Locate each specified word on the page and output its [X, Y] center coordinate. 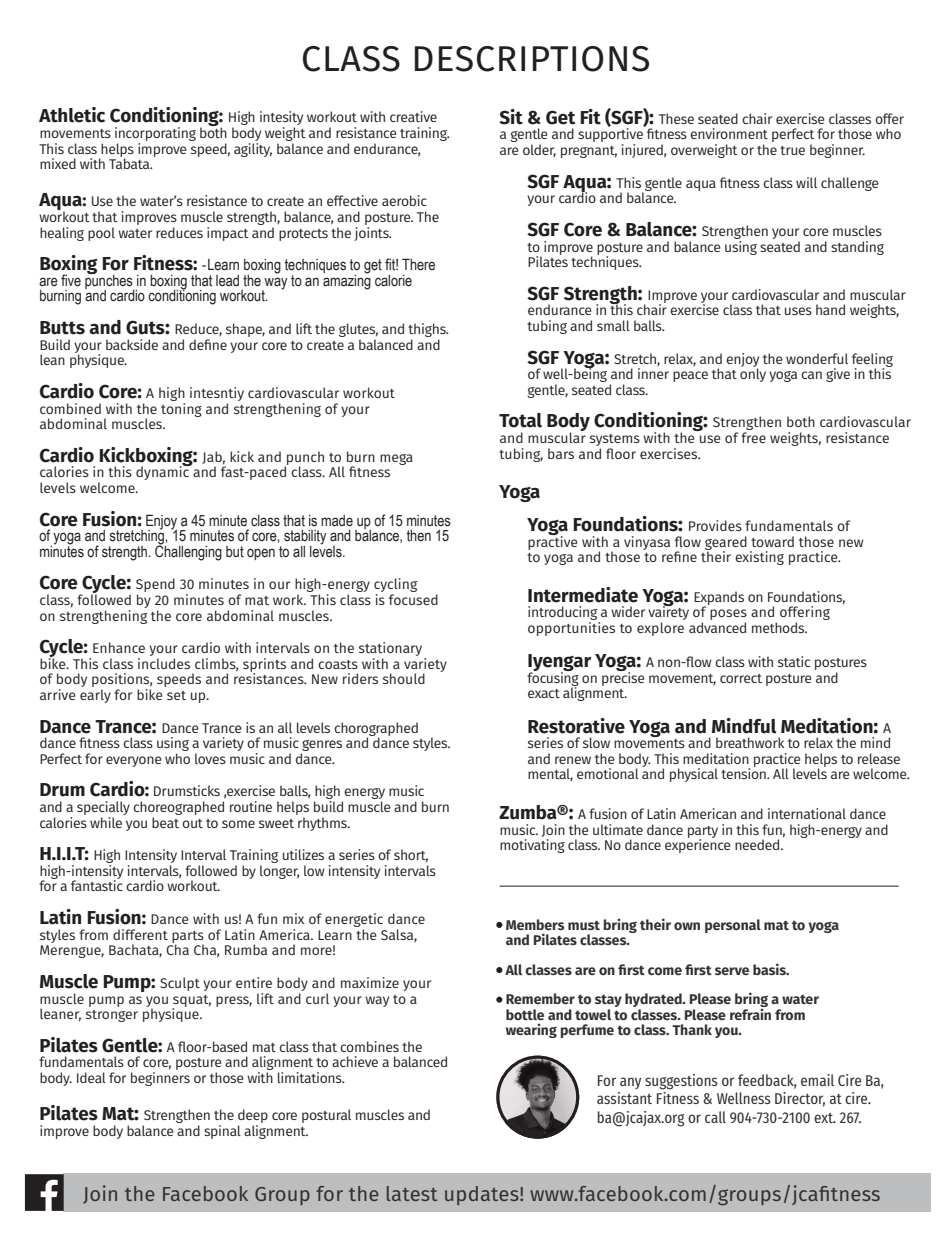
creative [413, 116]
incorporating [155, 134]
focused [413, 599]
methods [779, 627]
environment [729, 133]
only [753, 374]
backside [132, 344]
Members [535, 925]
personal [733, 926]
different [140, 934]
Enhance [119, 647]
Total [520, 420]
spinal [222, 1132]
